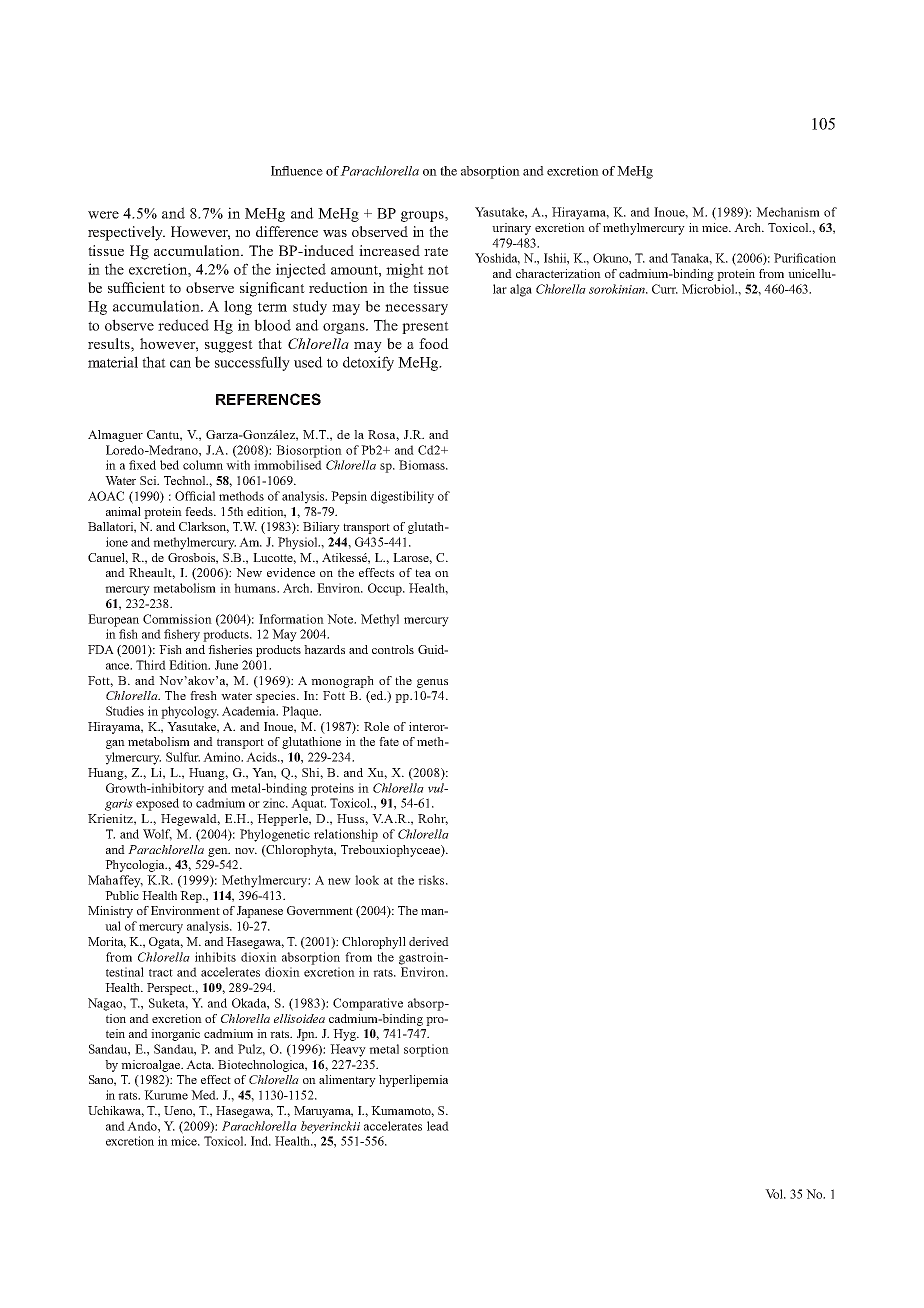  What do you see at coordinates (405, 270) in the screenshot?
I see `might` at bounding box center [405, 270].
